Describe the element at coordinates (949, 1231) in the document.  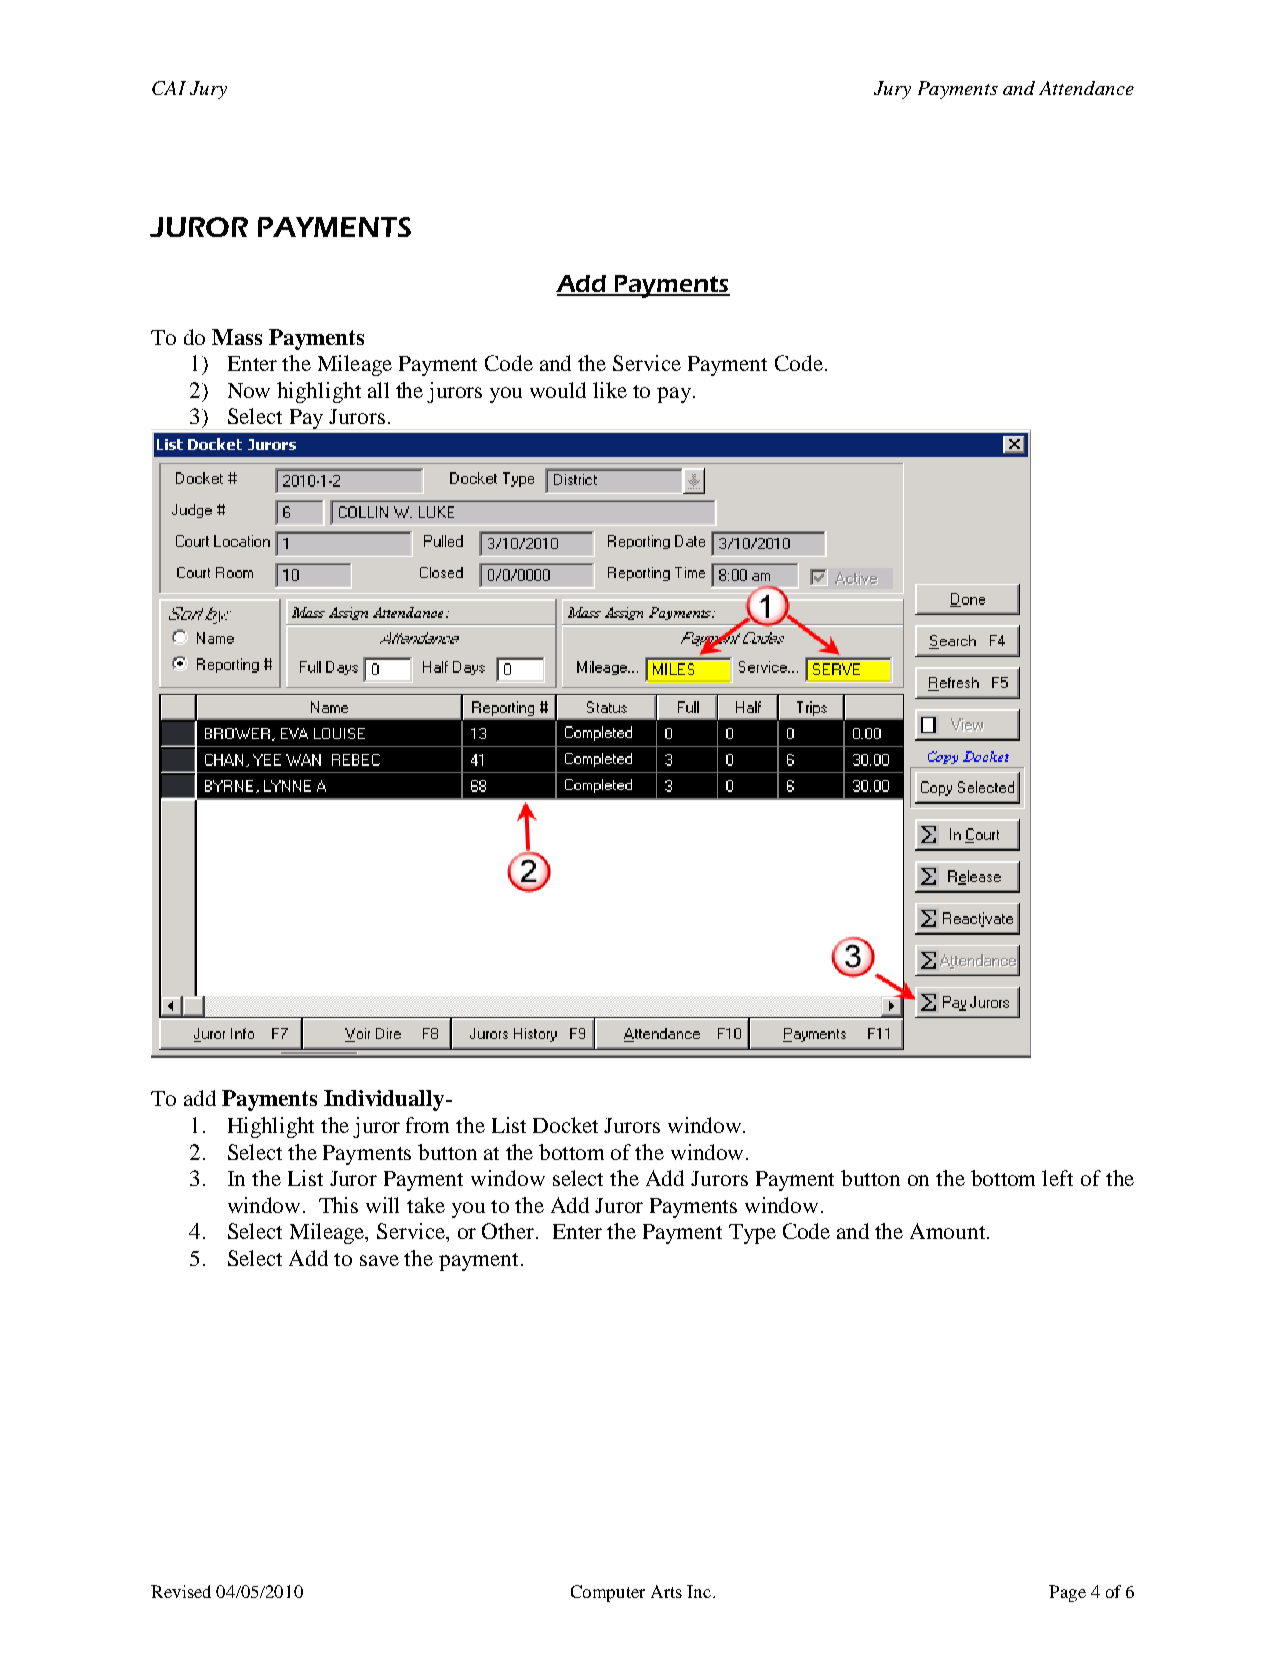
I see `Amount` at that location.
